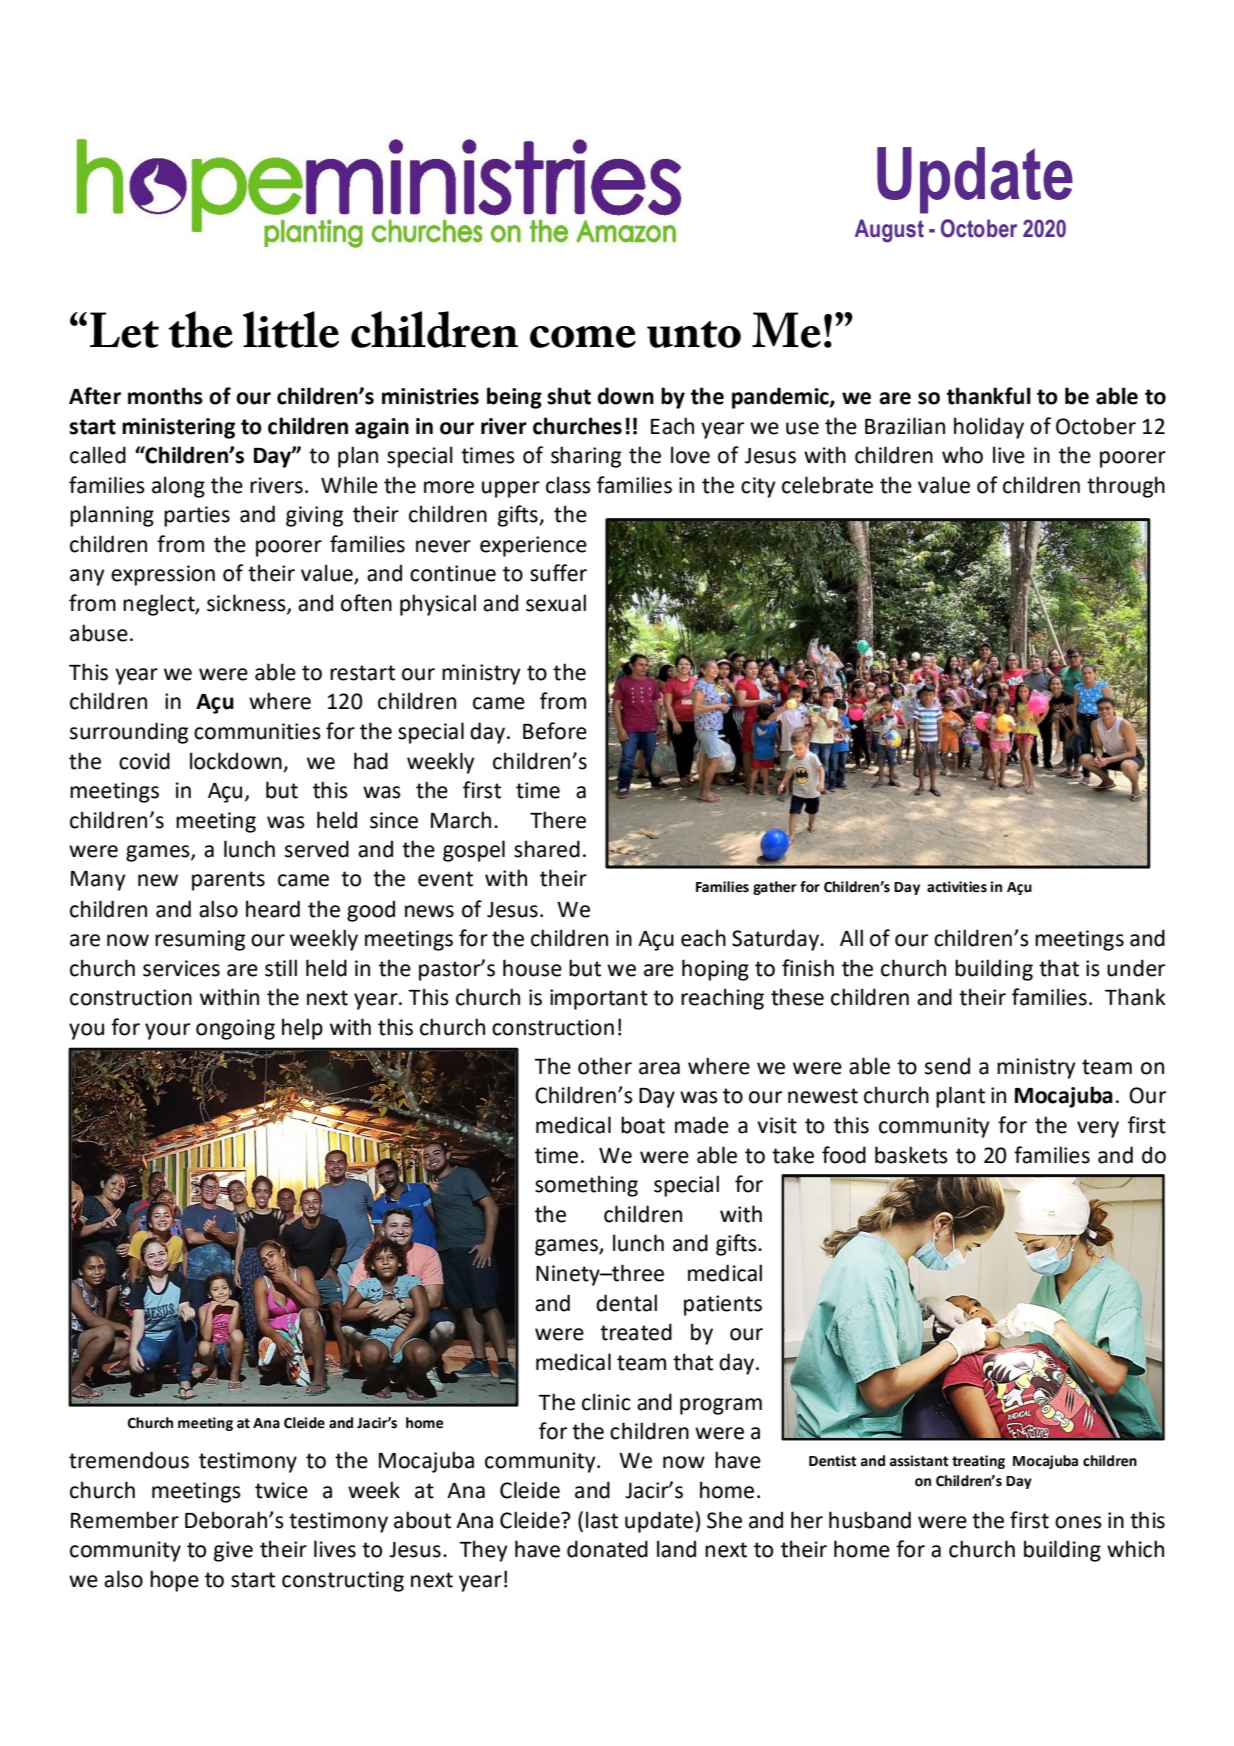 This page has height=1746, width=1234. What do you see at coordinates (228, 881) in the page?
I see `parents` at bounding box center [228, 881].
